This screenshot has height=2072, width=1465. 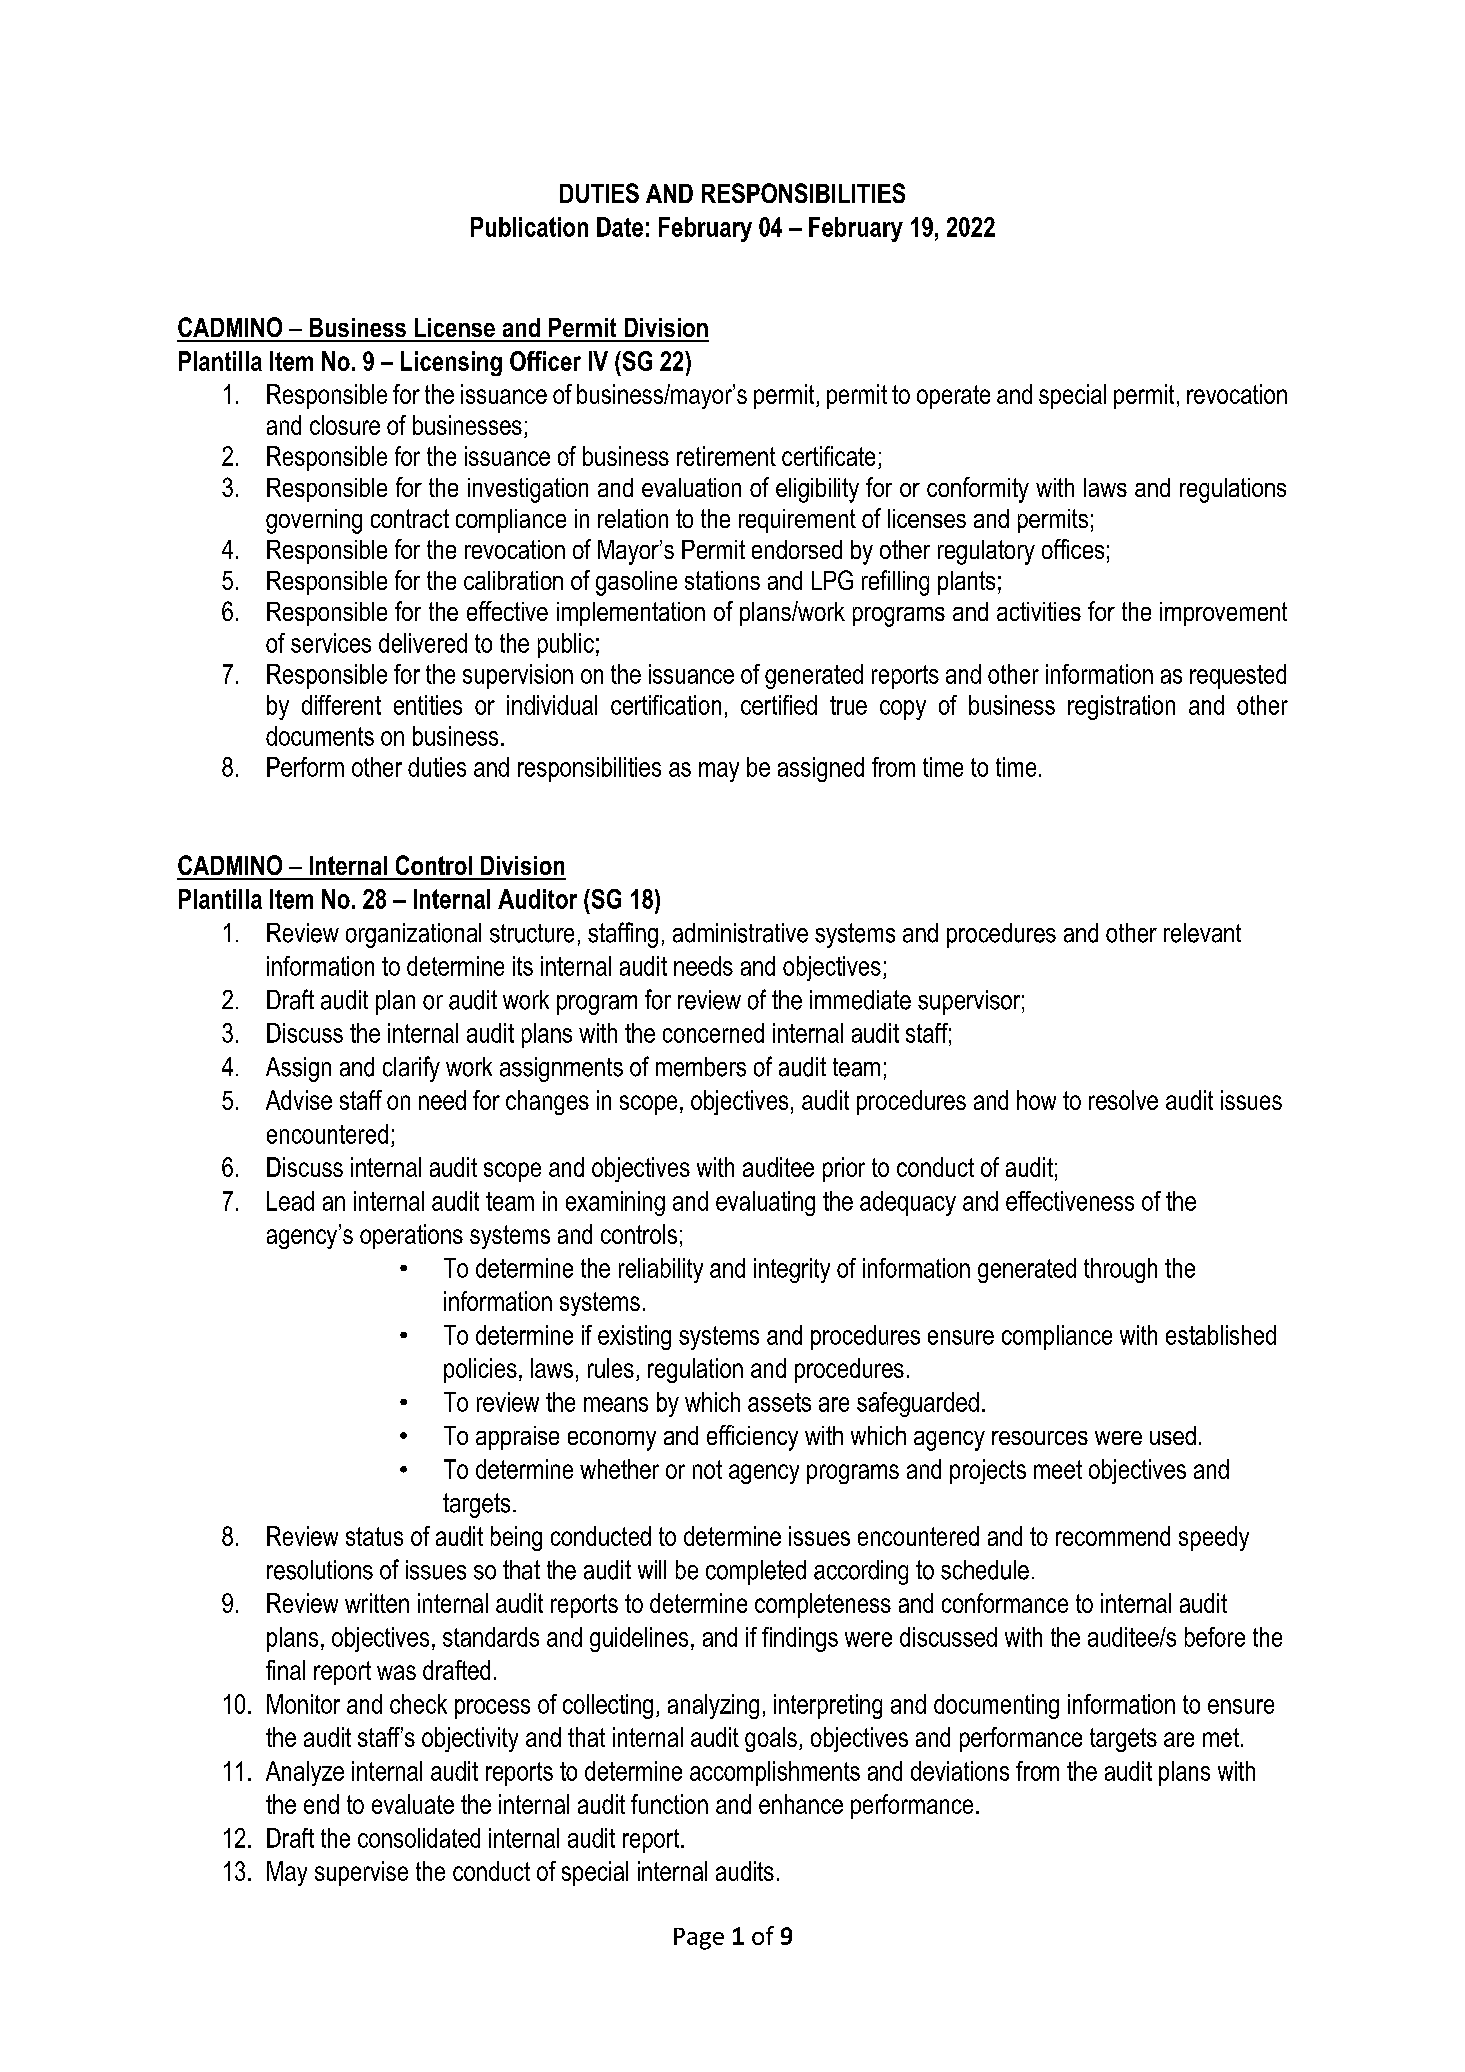 I want to click on integrity, so click(x=792, y=1270).
